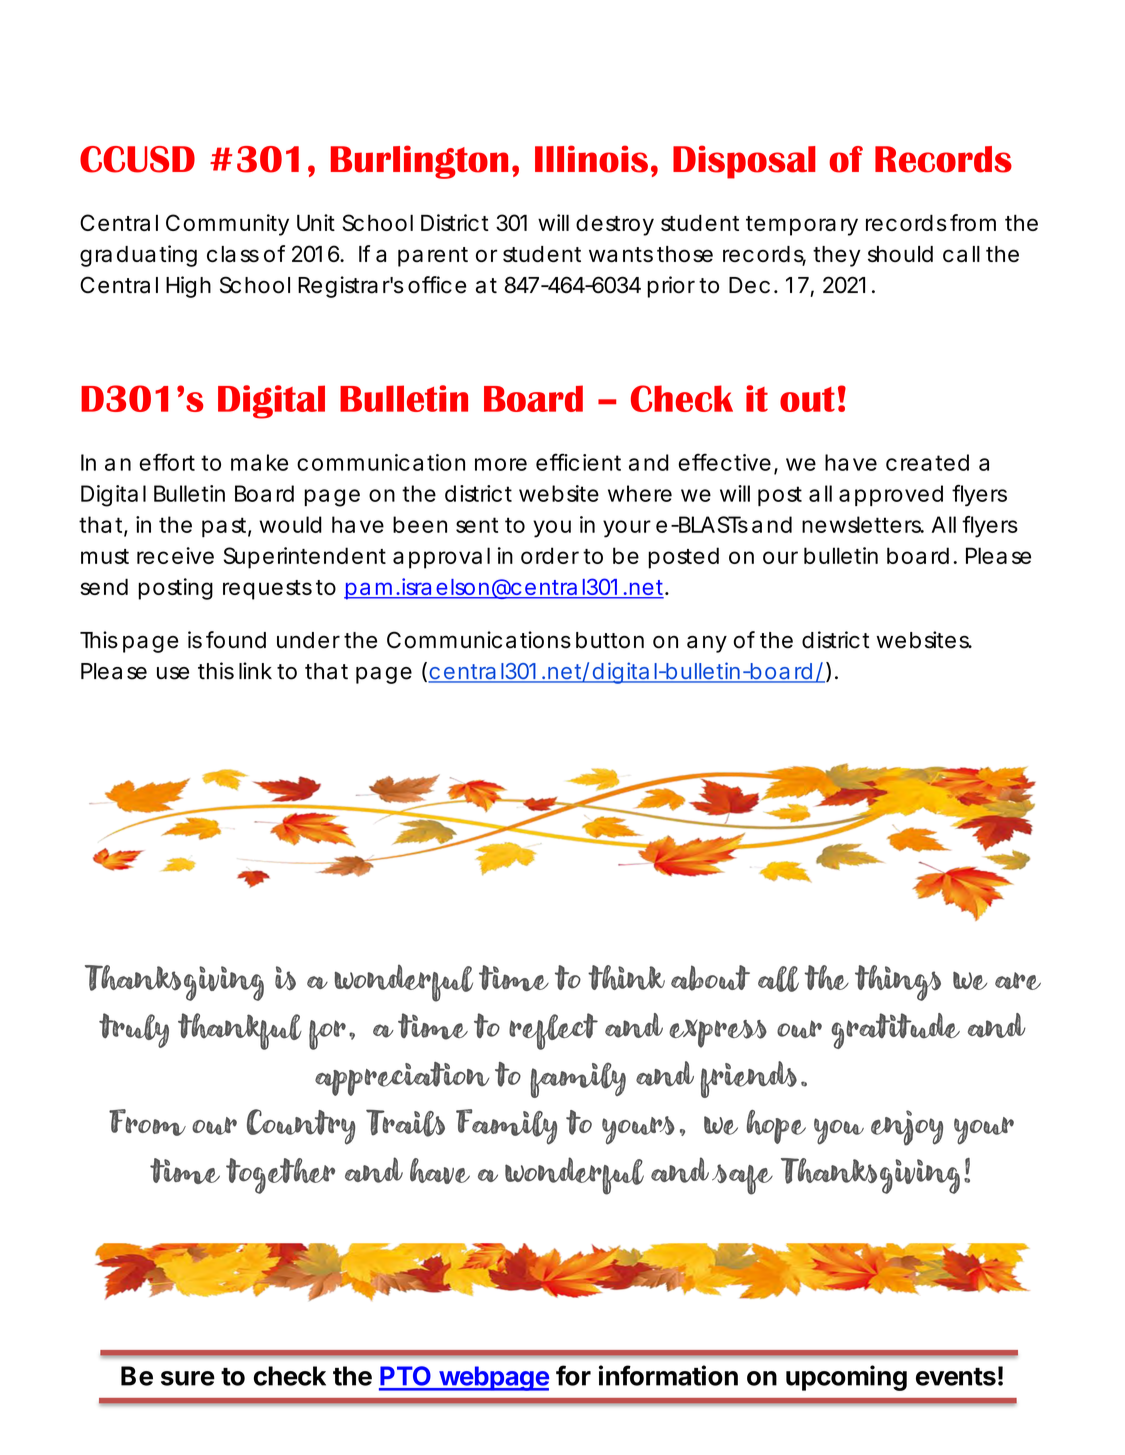 This screenshot has width=1125, height=1455. What do you see at coordinates (419, 162) in the screenshot?
I see `Burlington` at bounding box center [419, 162].
